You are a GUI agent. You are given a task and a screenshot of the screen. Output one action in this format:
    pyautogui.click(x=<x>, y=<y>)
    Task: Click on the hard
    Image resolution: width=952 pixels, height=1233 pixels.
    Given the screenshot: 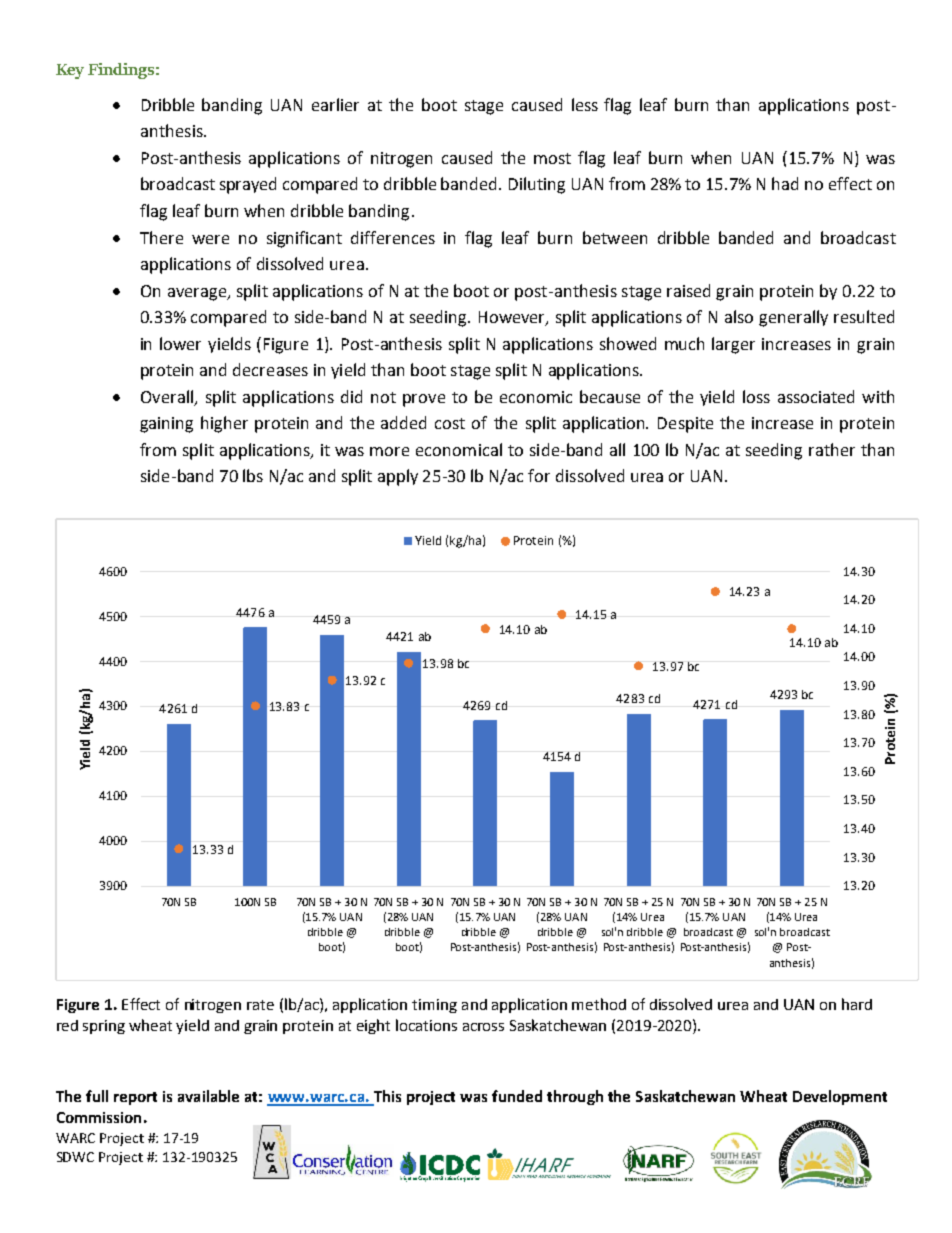 What is the action you would take?
    pyautogui.click(x=857, y=1004)
